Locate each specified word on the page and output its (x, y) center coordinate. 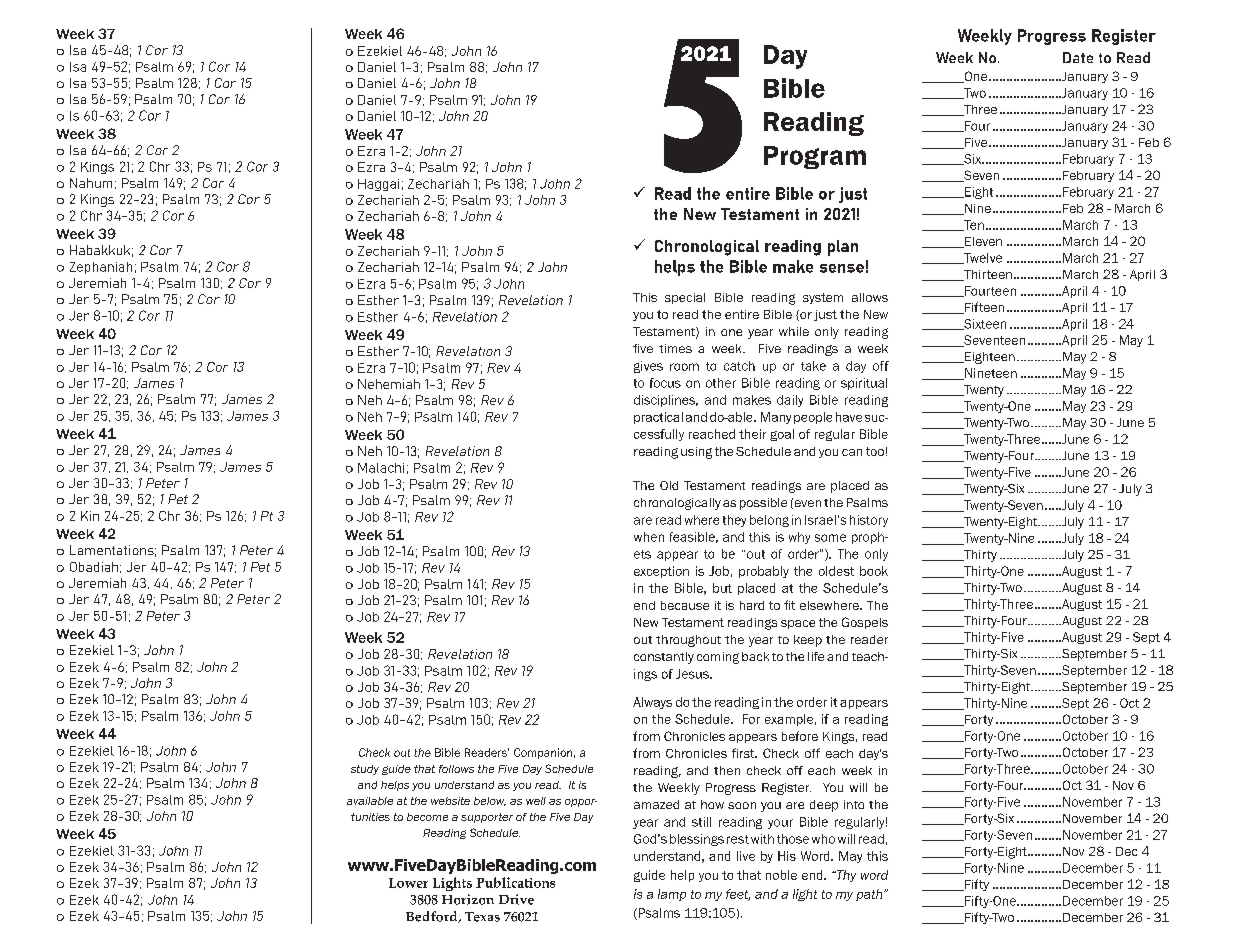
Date (1078, 57)
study (365, 770)
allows (870, 297)
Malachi (381, 468)
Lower (408, 883)
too (875, 451)
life (816, 656)
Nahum (91, 183)
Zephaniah (101, 268)
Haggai (378, 185)
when (649, 537)
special (685, 298)
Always (652, 703)
